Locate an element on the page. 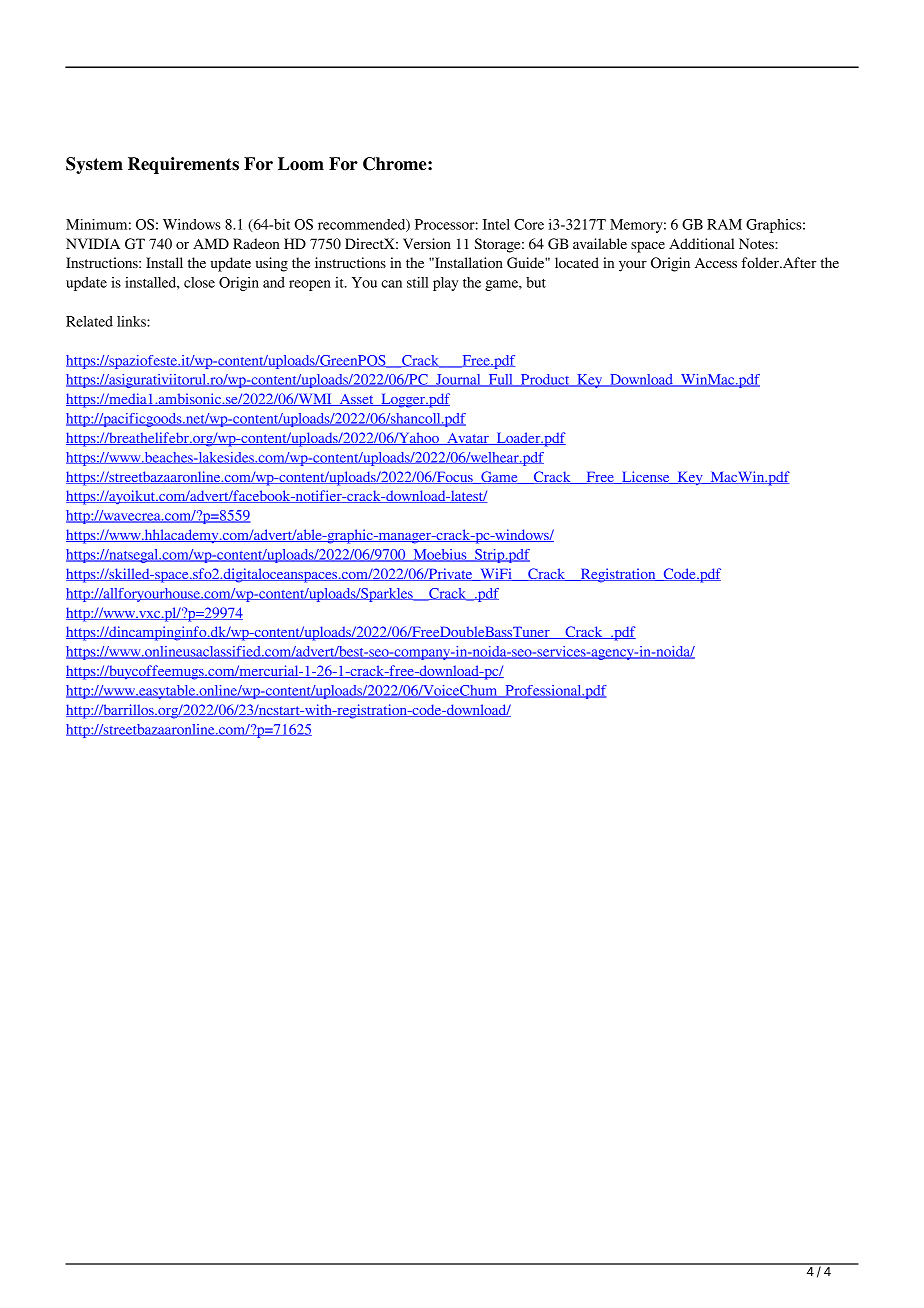 The height and width of the page is (1308, 924). Version is located at coordinates (427, 243).
